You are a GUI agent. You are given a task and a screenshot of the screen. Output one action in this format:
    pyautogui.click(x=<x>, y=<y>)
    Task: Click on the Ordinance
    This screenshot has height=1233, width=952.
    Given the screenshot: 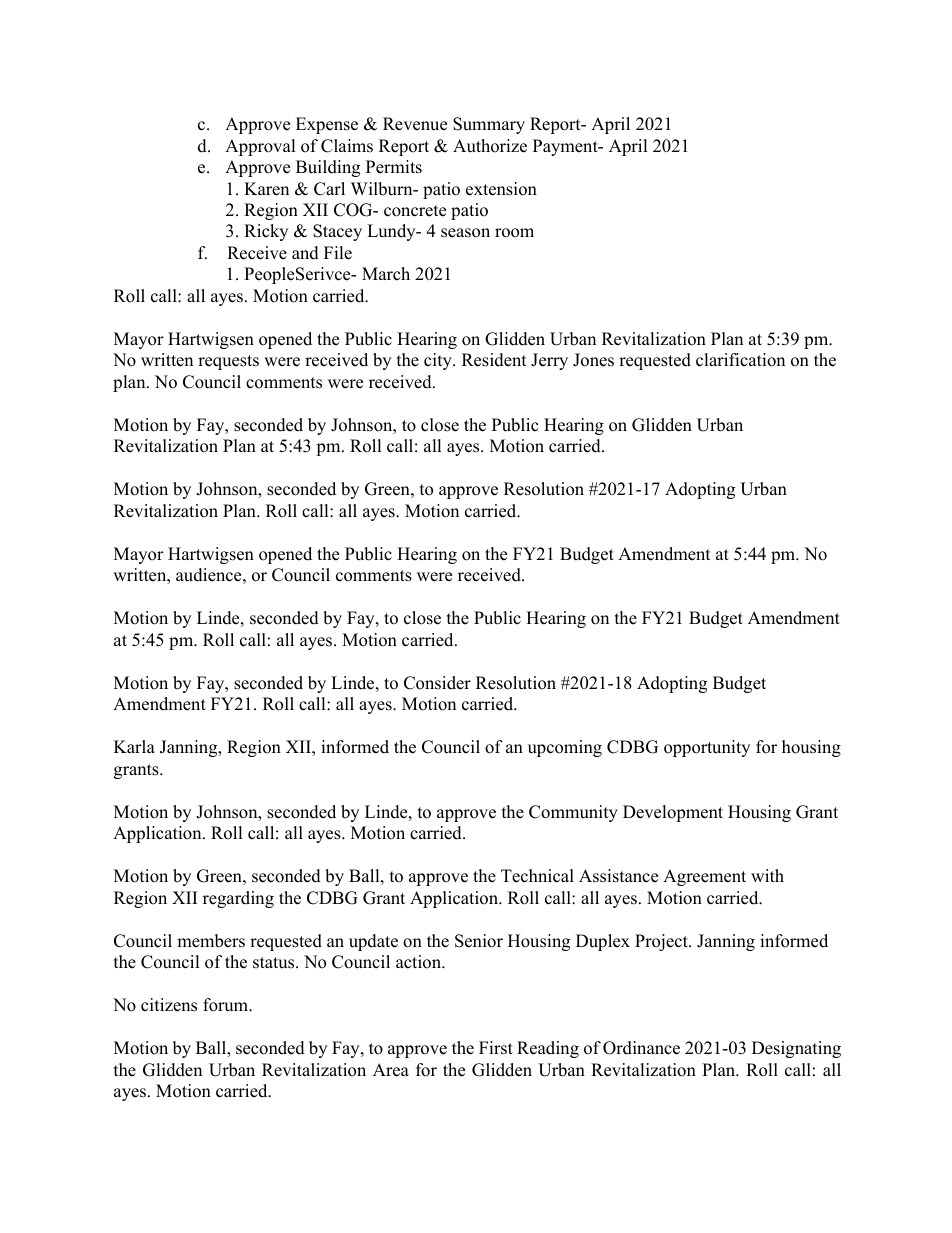 What is the action you would take?
    pyautogui.click(x=641, y=1048)
